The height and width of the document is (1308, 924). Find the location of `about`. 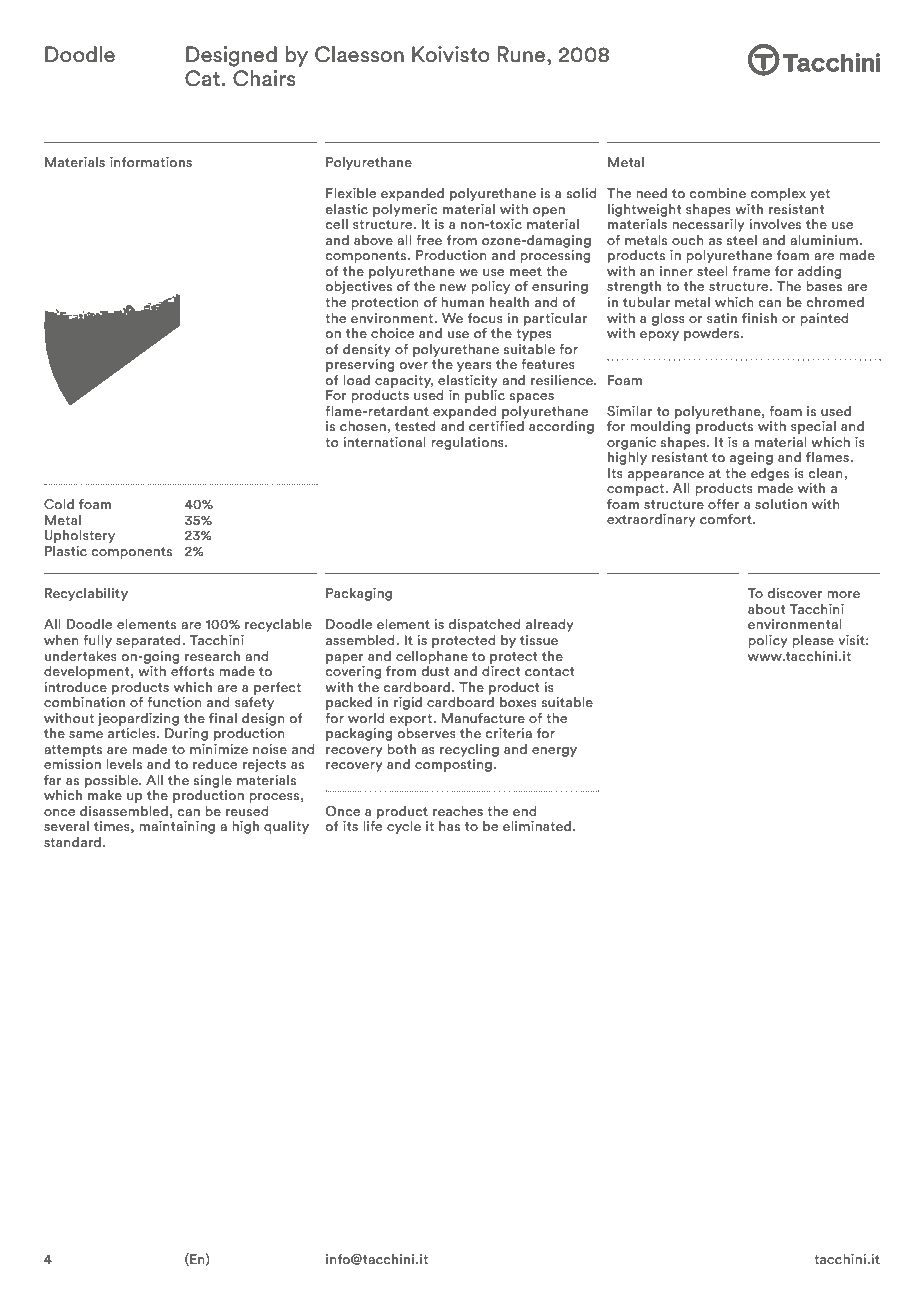

about is located at coordinates (766, 609).
